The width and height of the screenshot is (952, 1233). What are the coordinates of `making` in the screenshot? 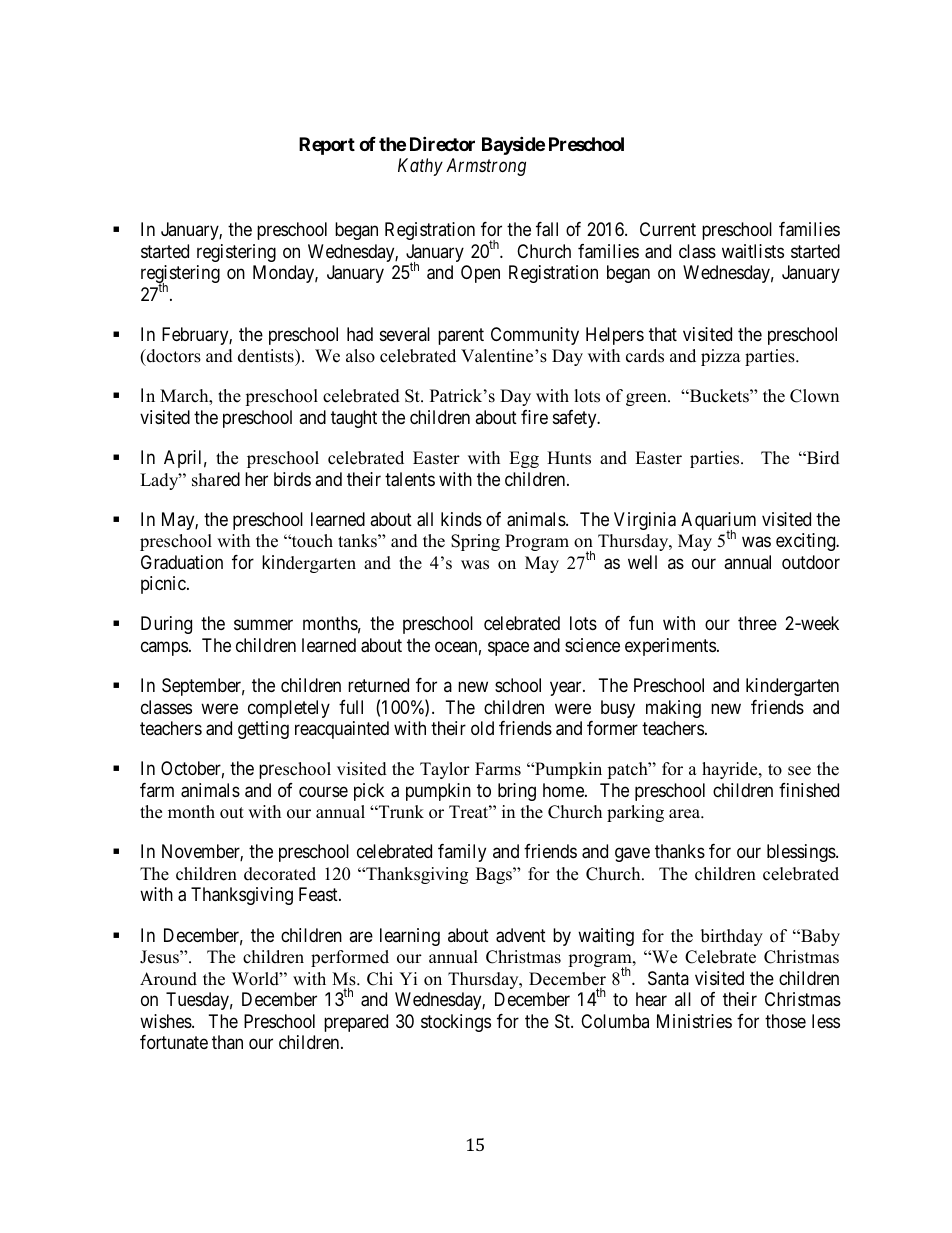 It's located at (673, 709).
